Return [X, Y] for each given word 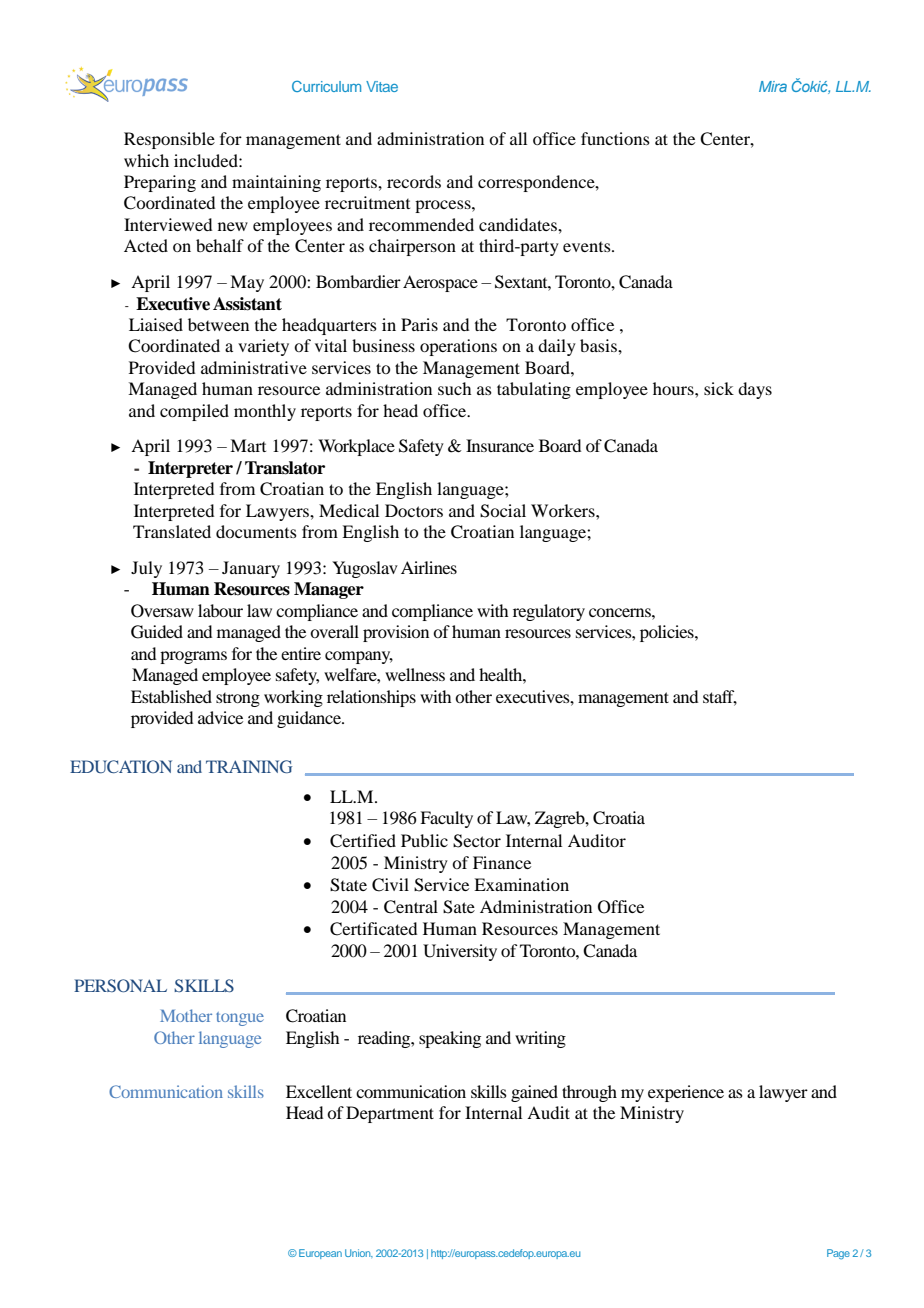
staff [720, 697]
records [414, 181]
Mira [773, 86]
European [320, 1254]
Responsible [169, 140]
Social [503, 511]
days [755, 390]
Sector [477, 841]
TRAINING [249, 766]
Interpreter [190, 469]
